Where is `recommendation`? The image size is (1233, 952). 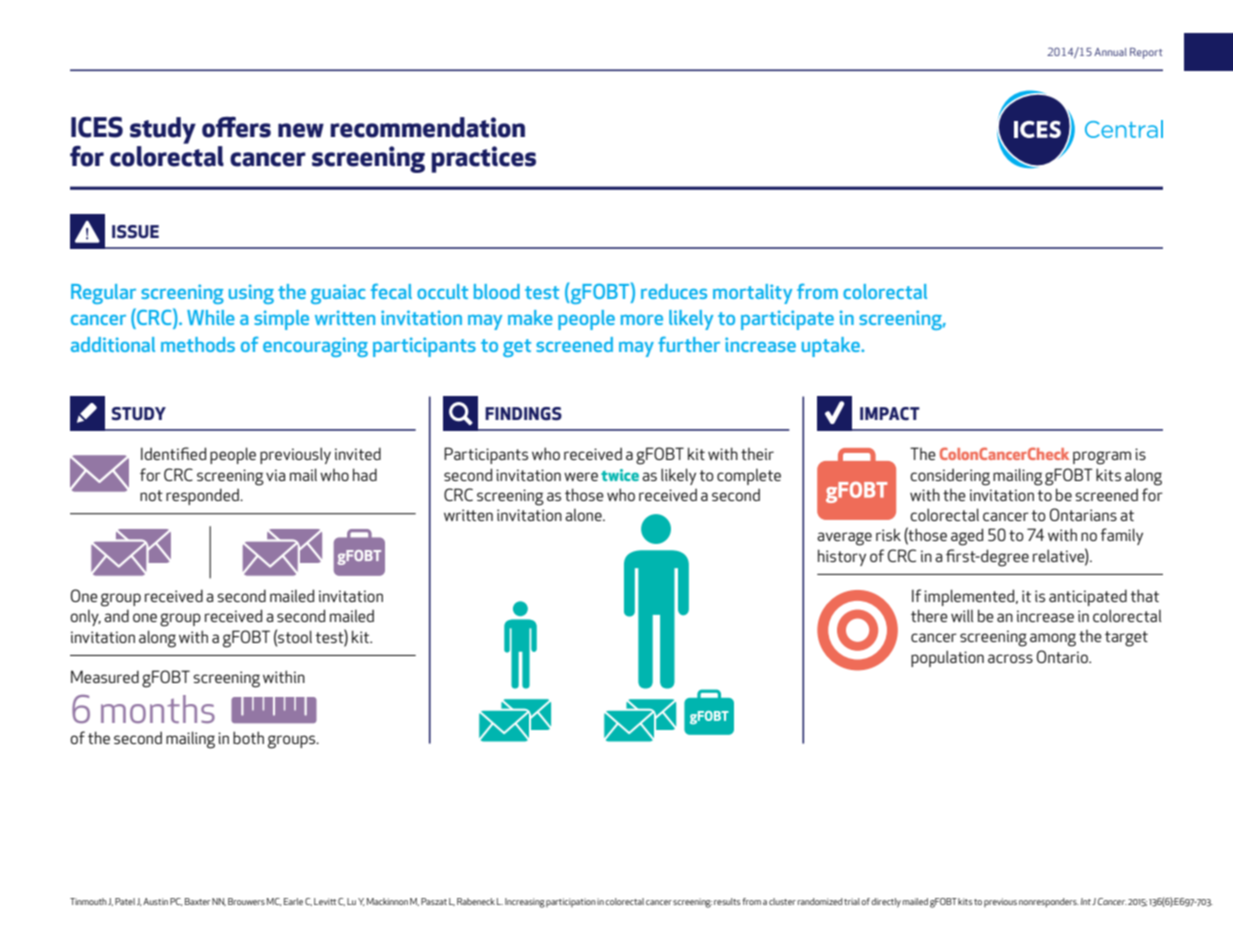 recommendation is located at coordinates (427, 127).
